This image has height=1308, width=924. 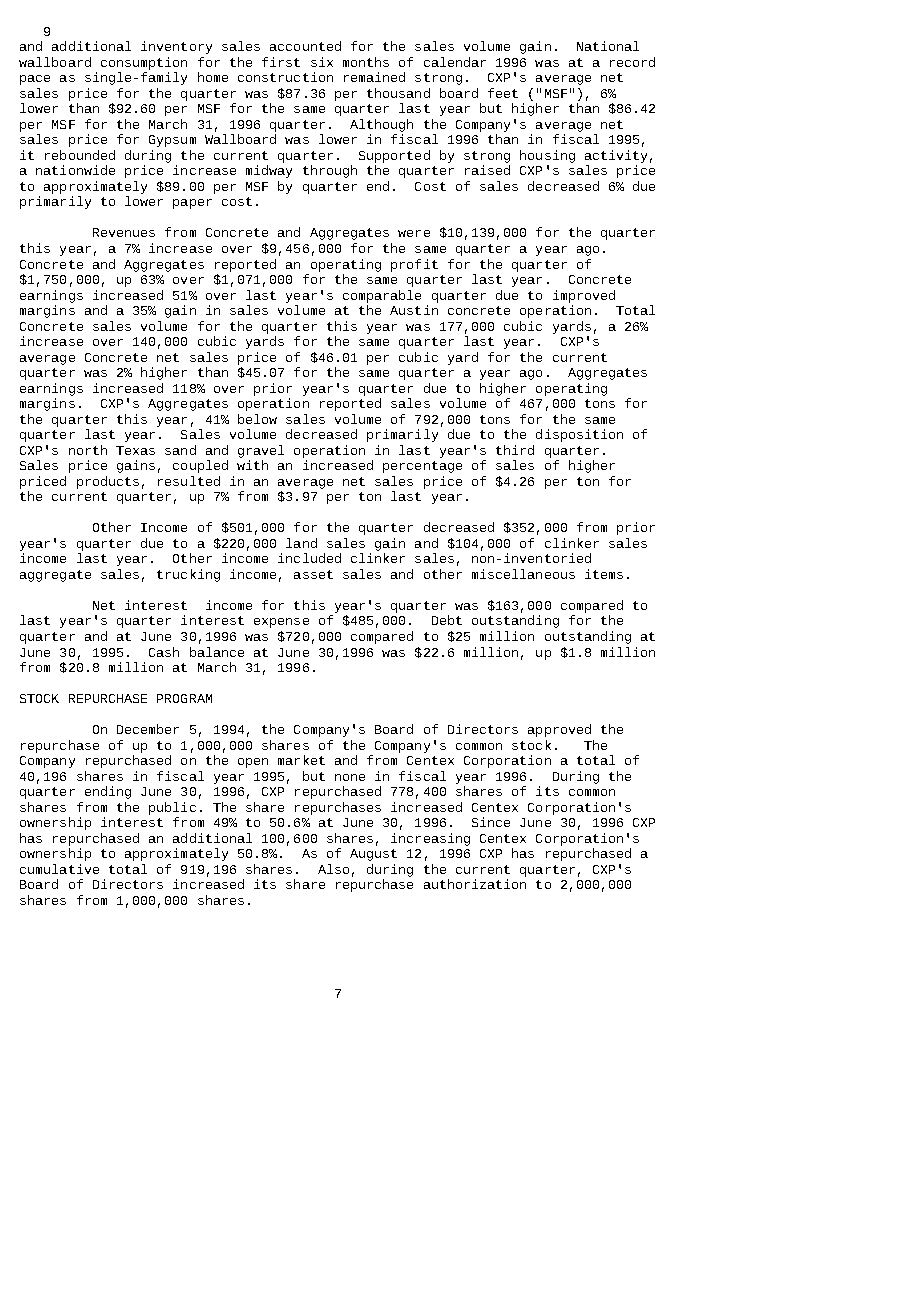 What do you see at coordinates (313, 574) in the image?
I see `asset` at bounding box center [313, 574].
